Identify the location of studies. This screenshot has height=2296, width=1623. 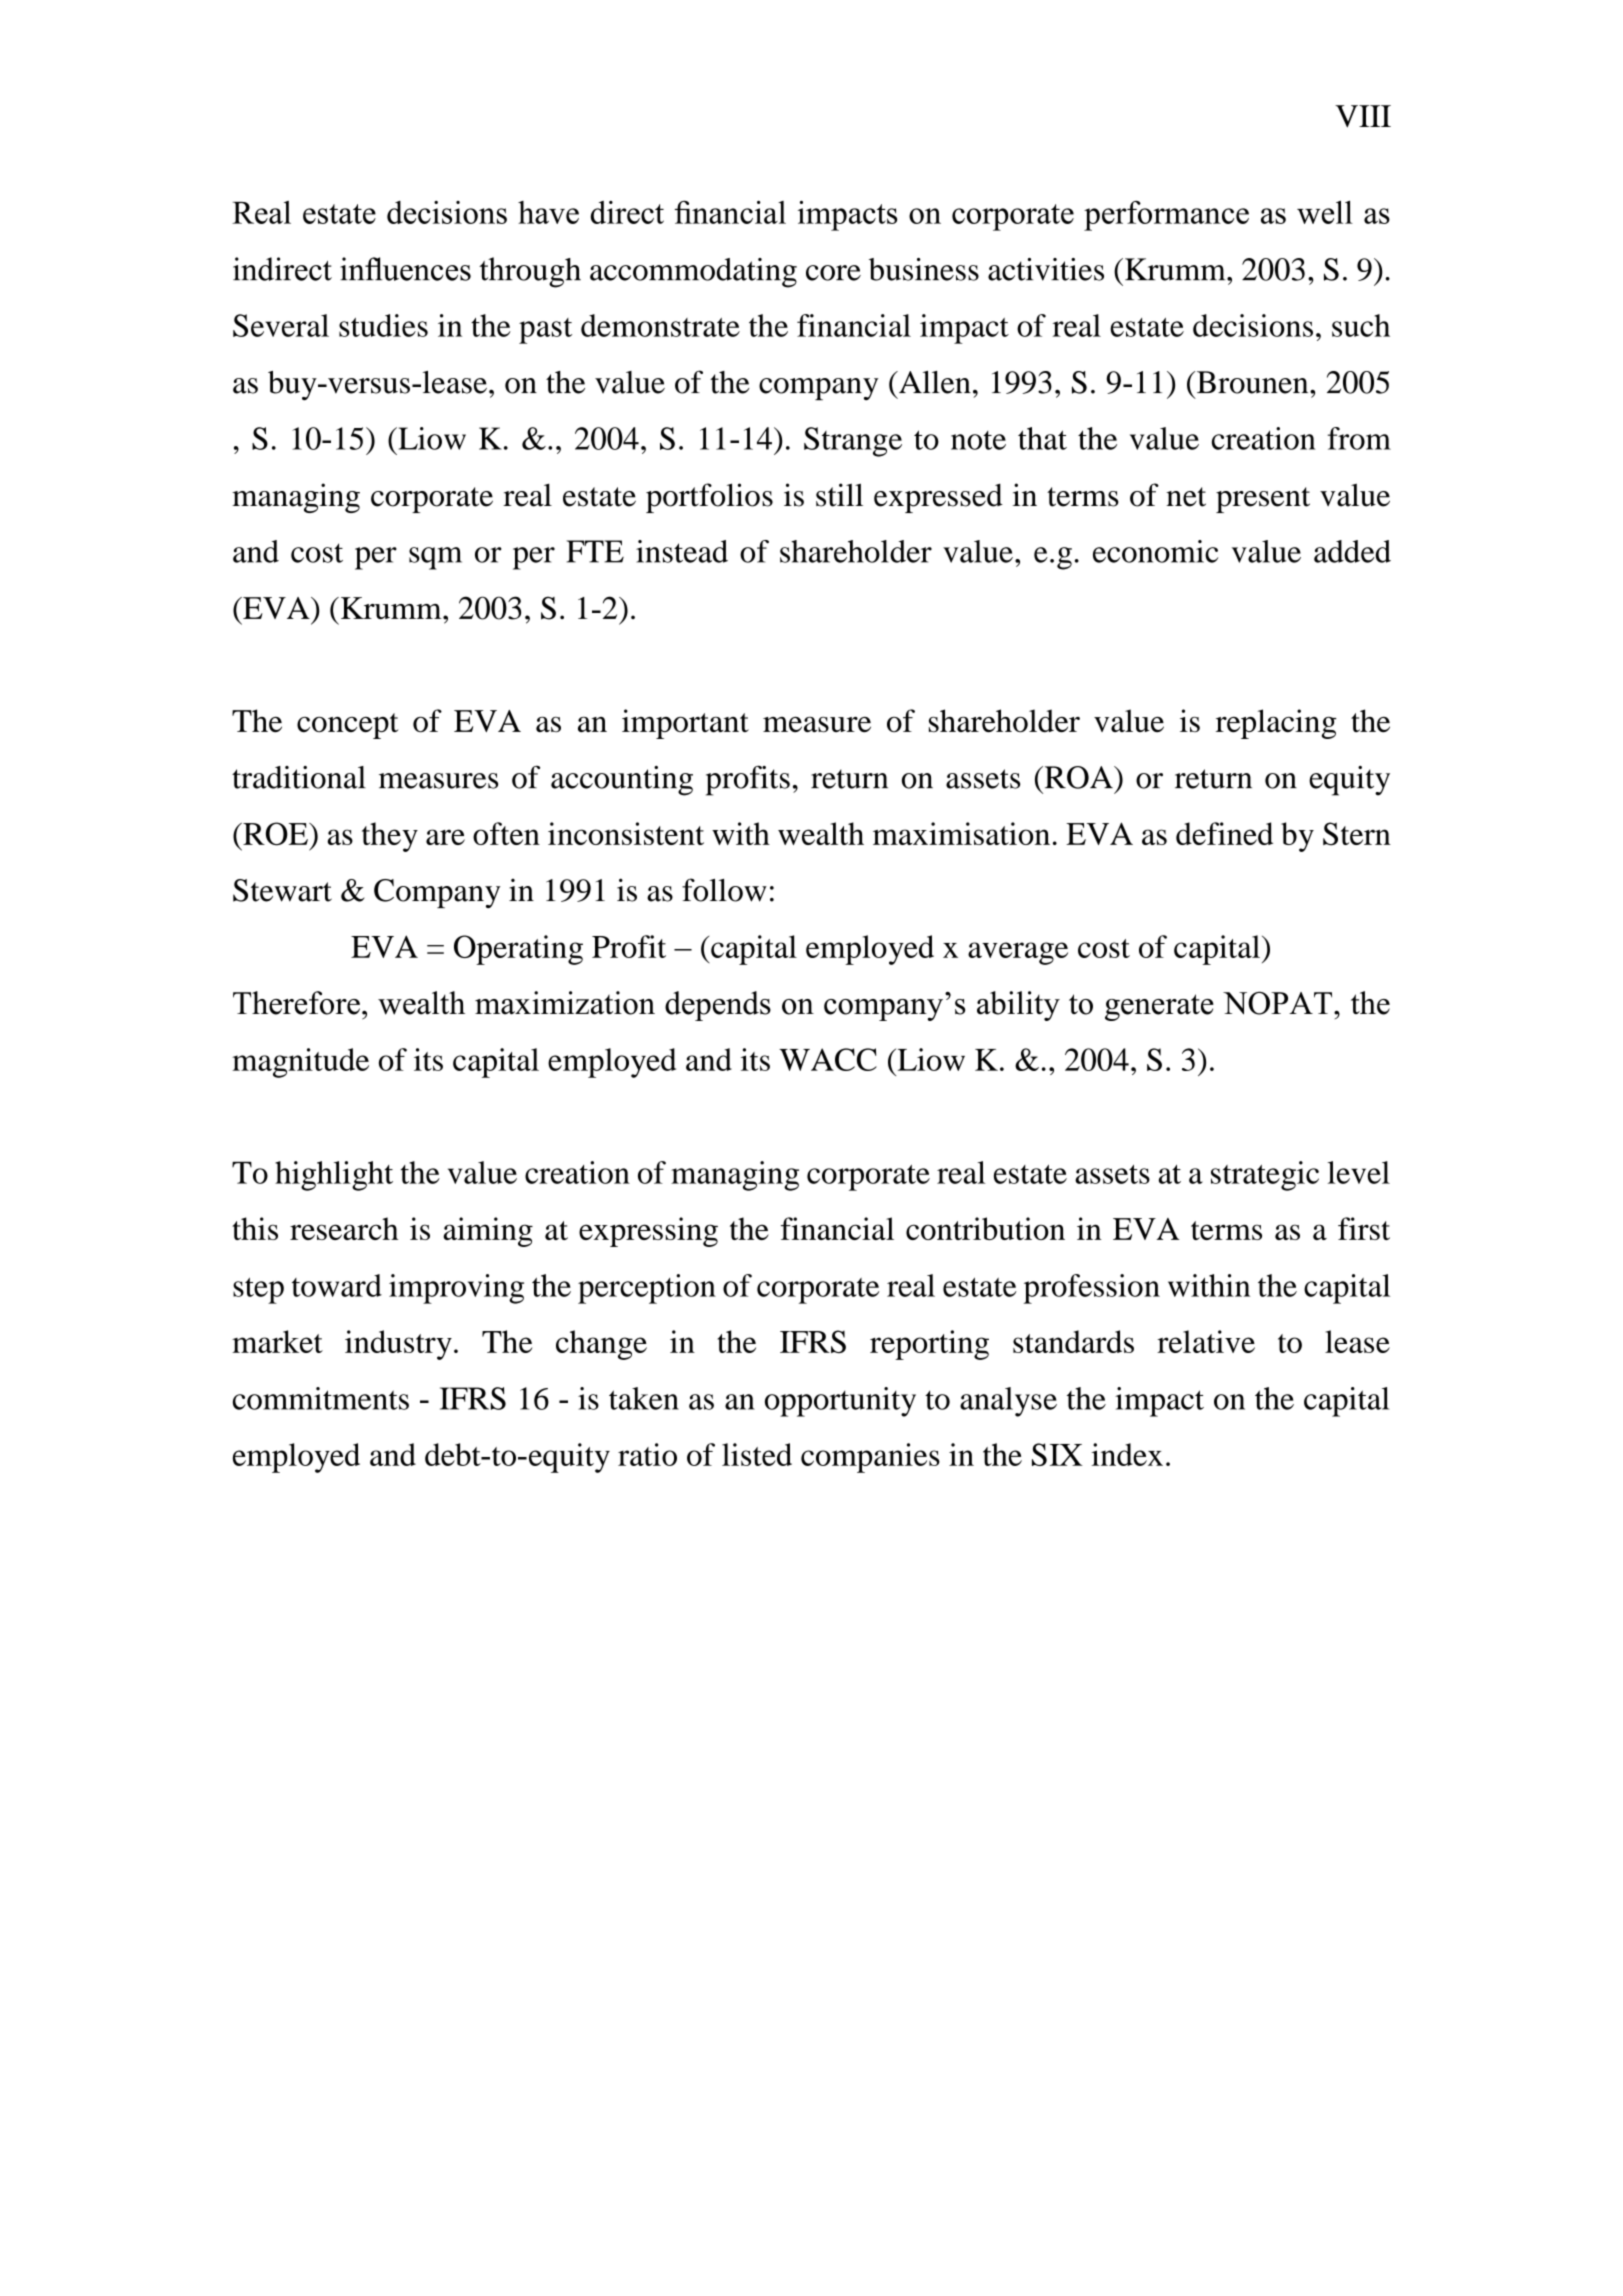
(383, 325).
